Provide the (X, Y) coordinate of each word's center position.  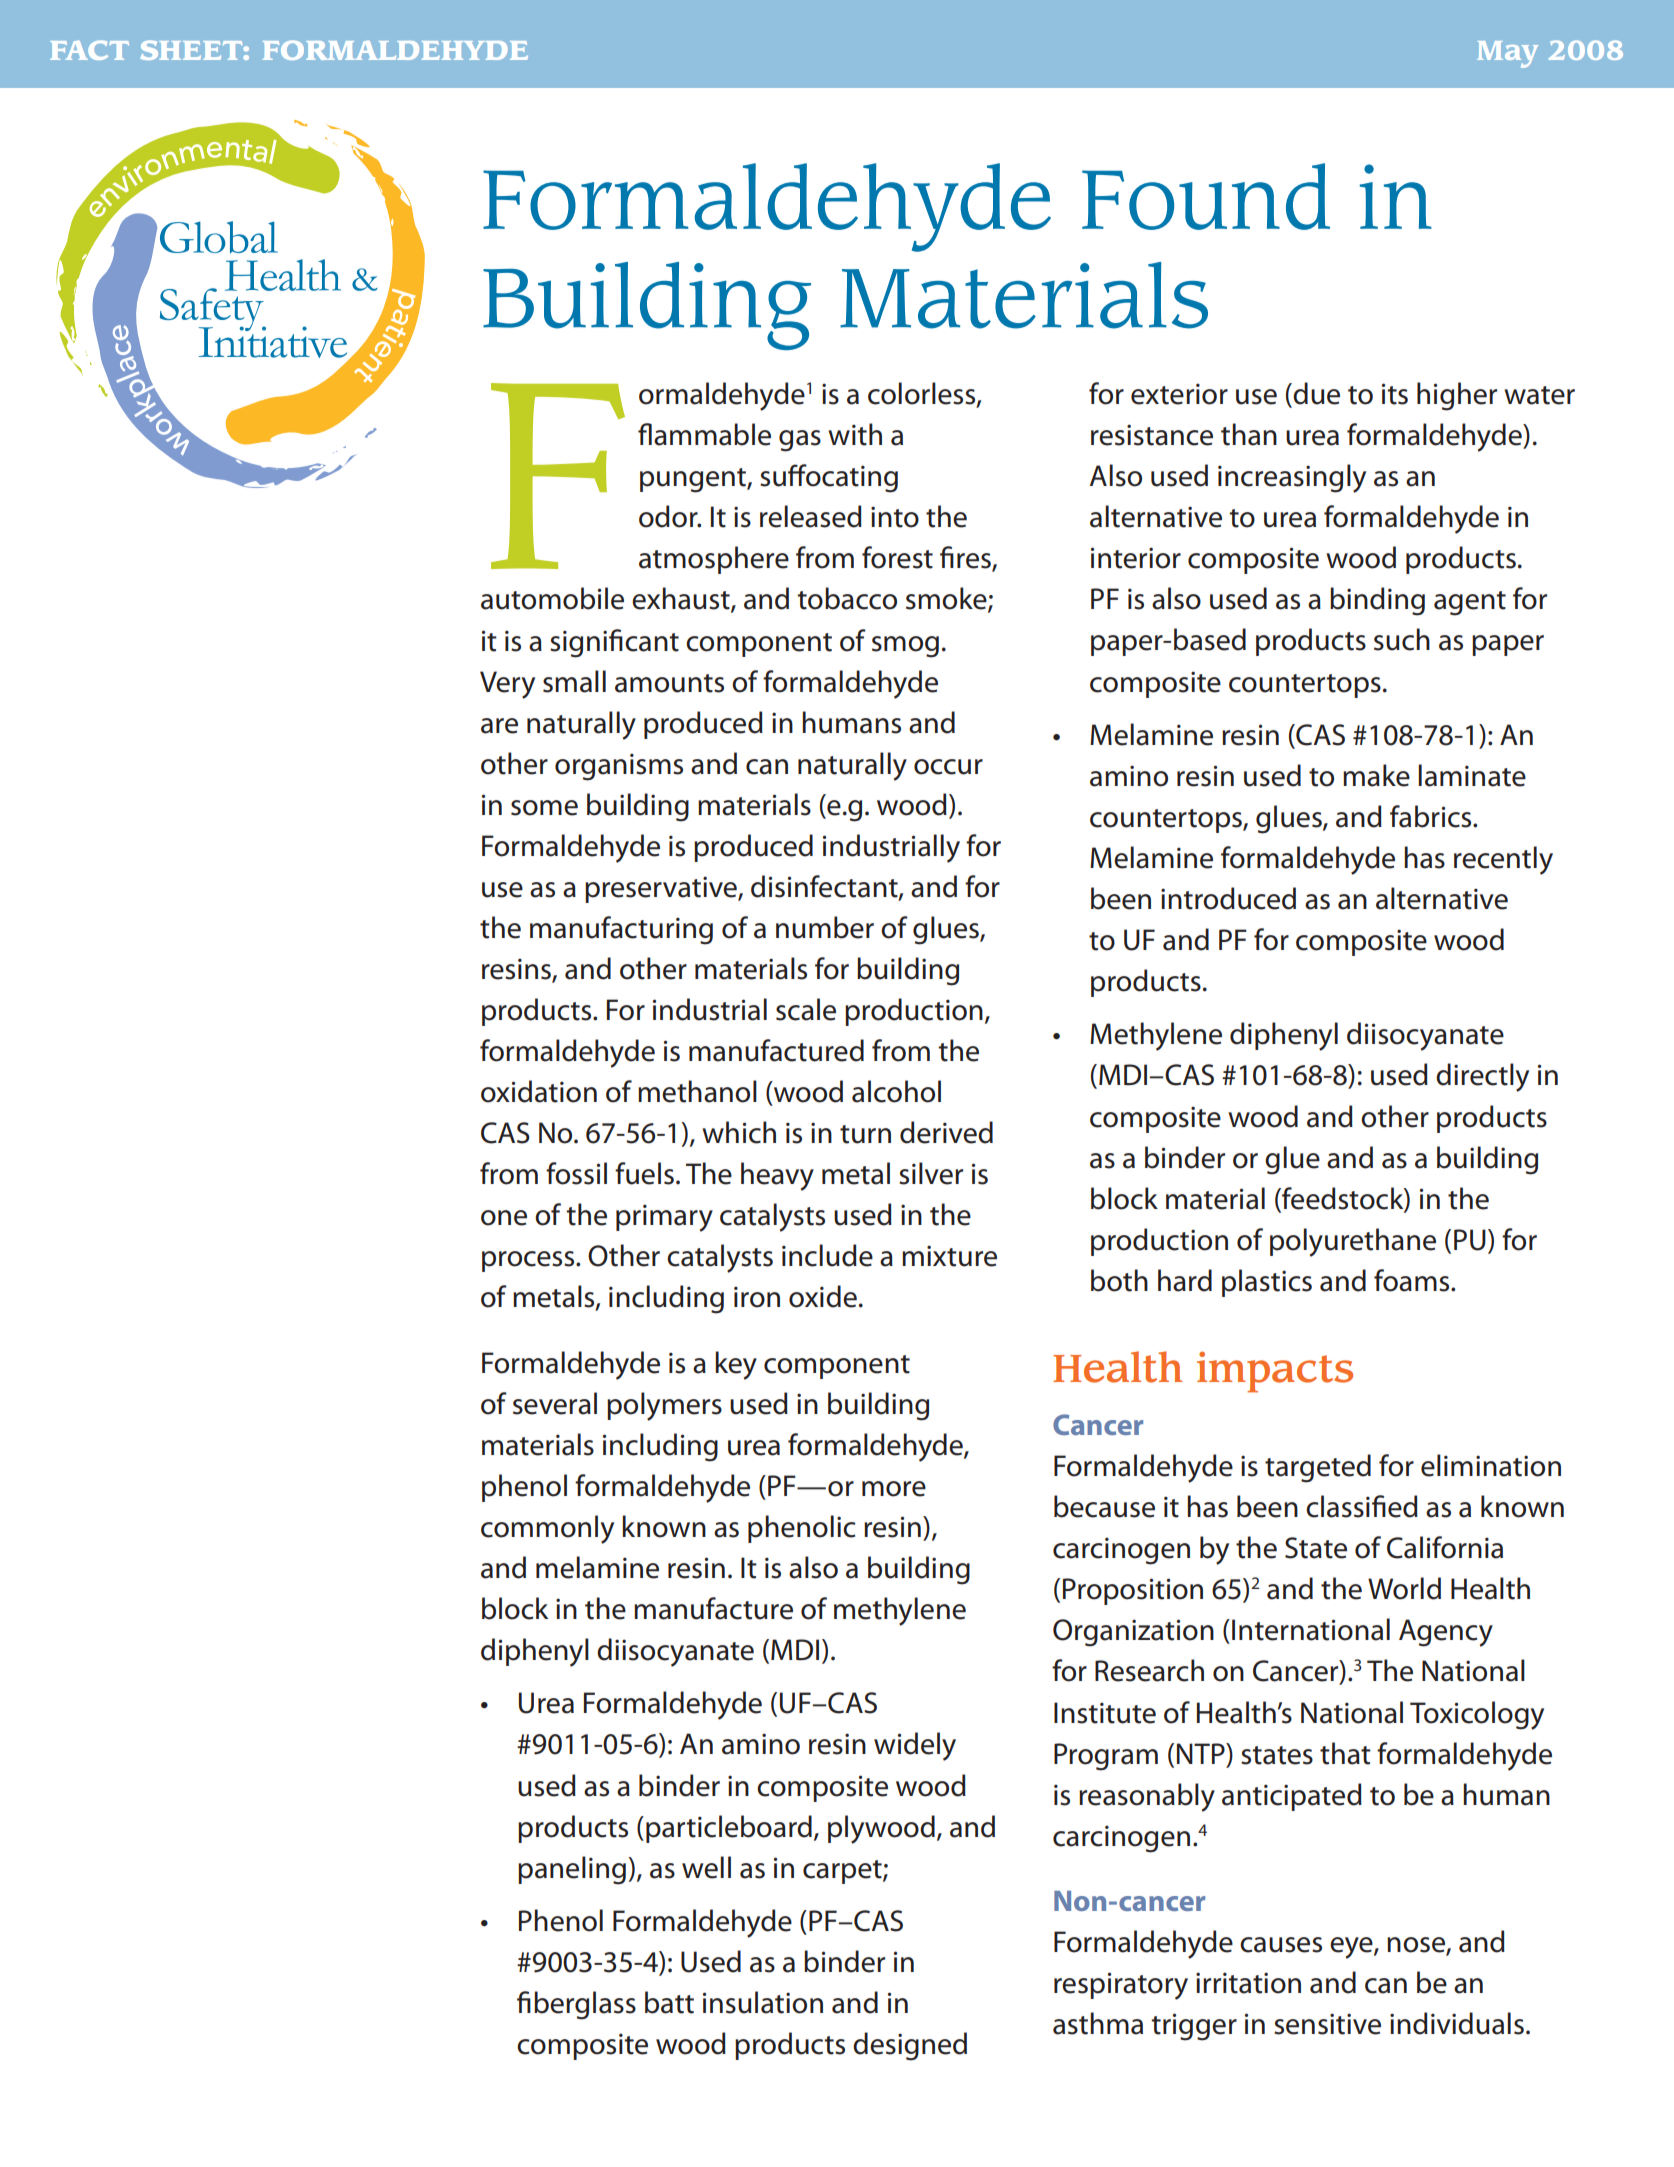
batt (669, 2002)
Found (1206, 196)
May (1507, 54)
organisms (619, 767)
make (1376, 775)
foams (1413, 1280)
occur (948, 767)
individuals (1457, 2023)
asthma (1098, 2023)
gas (800, 441)
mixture (949, 1256)
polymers (664, 1406)
